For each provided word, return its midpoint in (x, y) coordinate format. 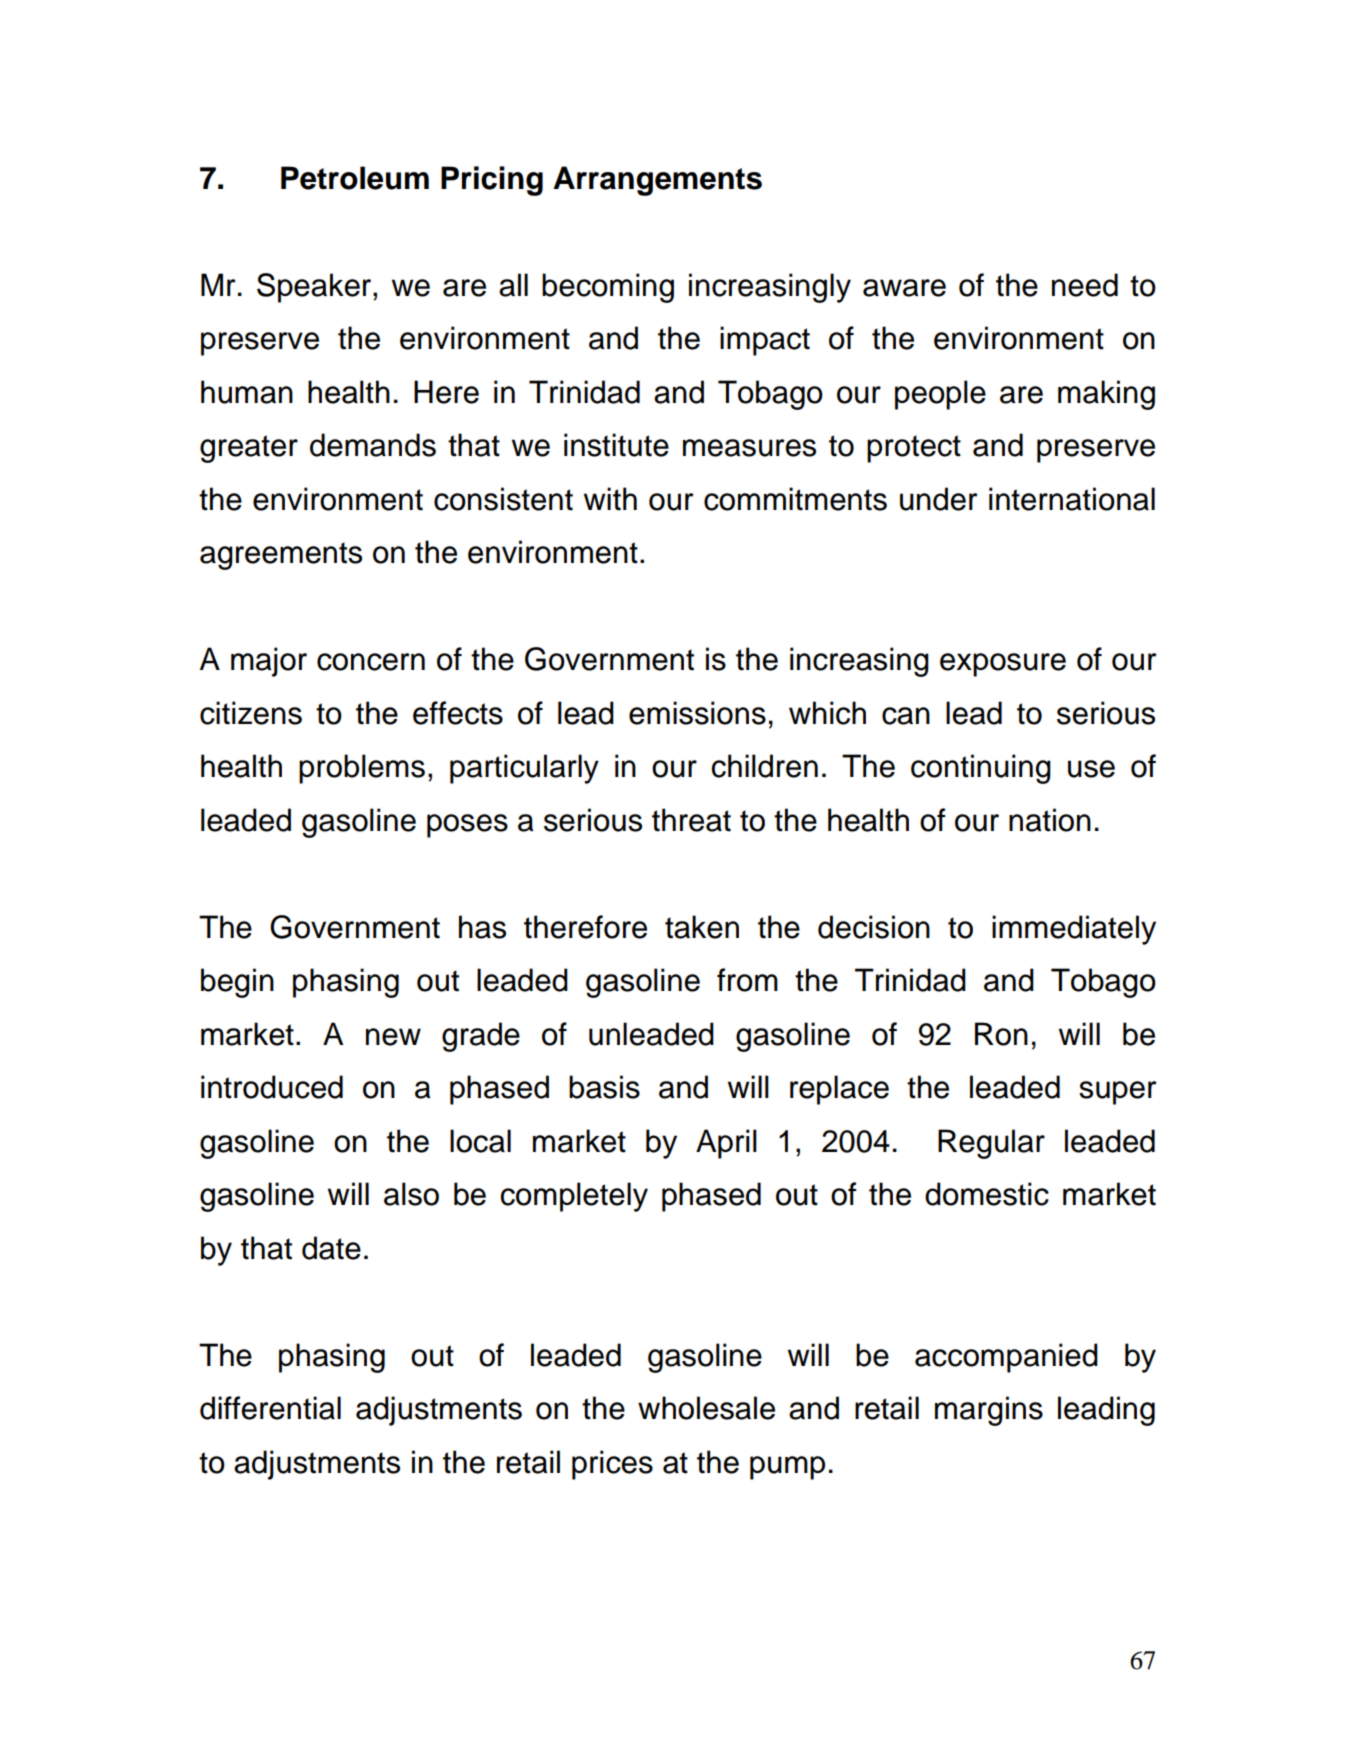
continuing (981, 769)
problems (362, 769)
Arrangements (657, 181)
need (1085, 285)
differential (270, 1408)
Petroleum (355, 178)
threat (691, 820)
